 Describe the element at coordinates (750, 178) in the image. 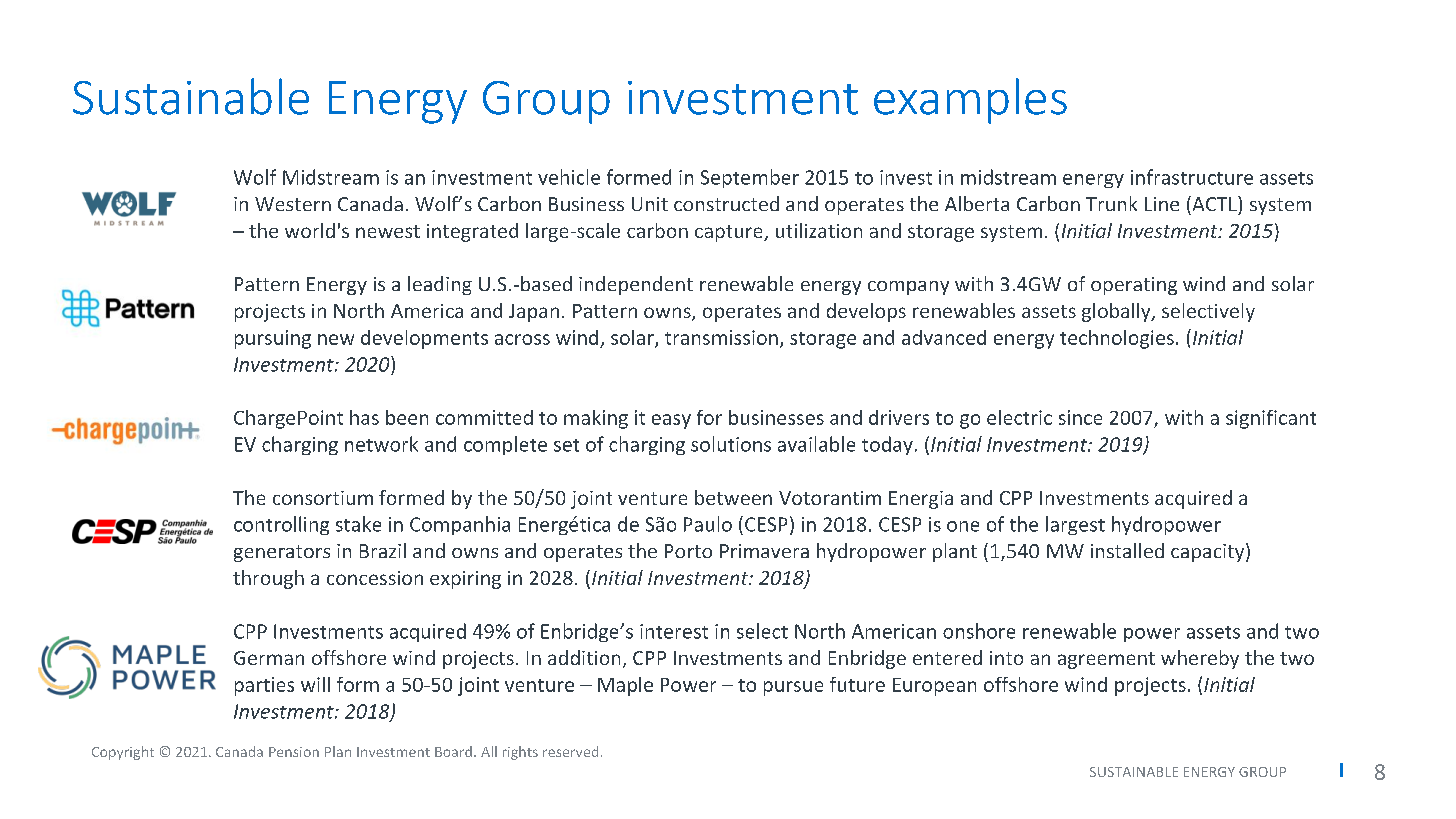

I see `September` at that location.
